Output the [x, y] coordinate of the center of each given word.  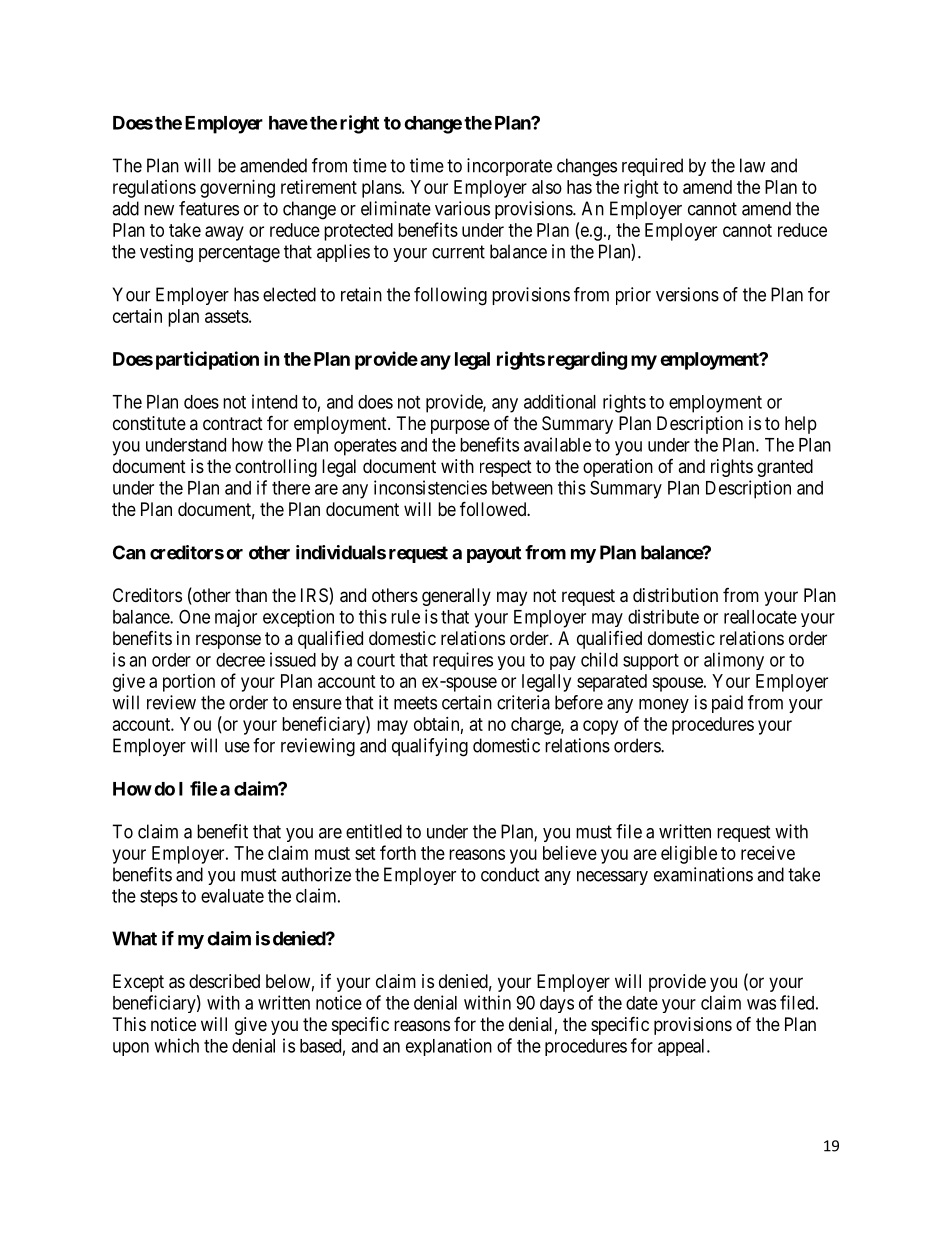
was [761, 1004]
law [752, 165]
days [557, 1004]
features [209, 208]
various [462, 208]
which [176, 1045]
